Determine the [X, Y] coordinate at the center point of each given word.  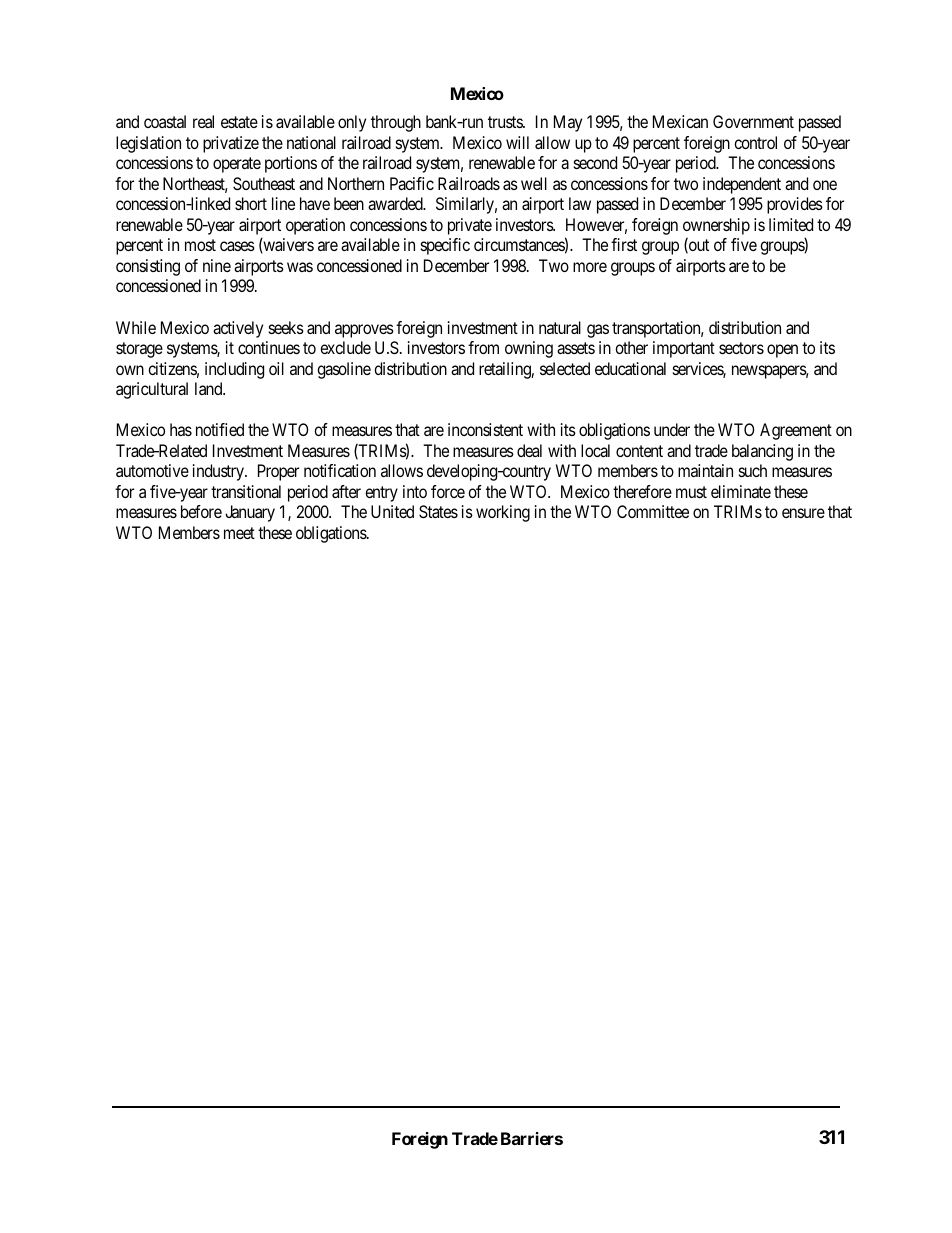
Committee [653, 511]
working [503, 513]
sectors [741, 348]
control [755, 142]
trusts [506, 122]
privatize [231, 144]
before [201, 511]
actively [238, 329]
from [483, 347]
